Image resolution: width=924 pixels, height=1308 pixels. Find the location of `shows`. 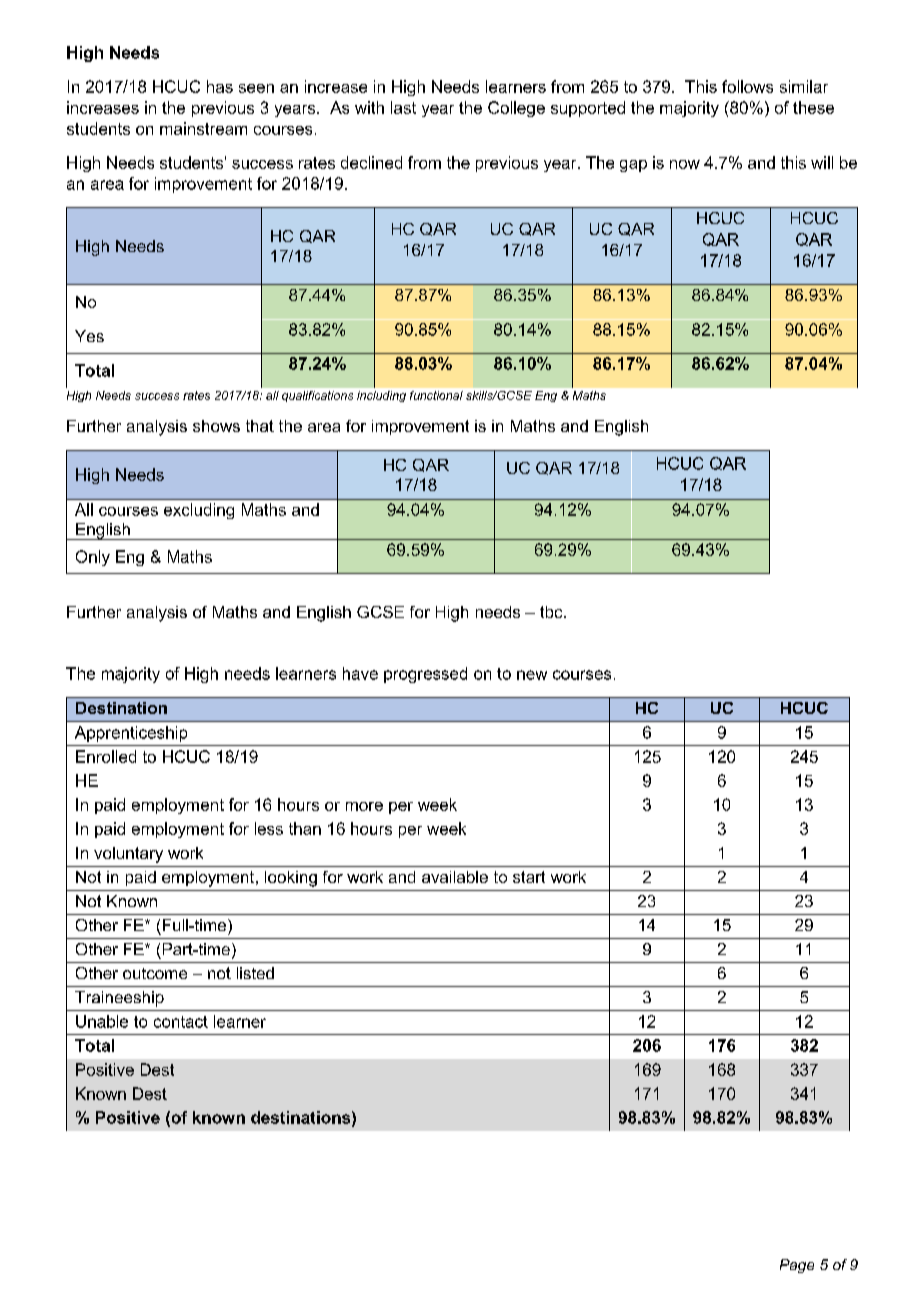

shows is located at coordinates (216, 426).
